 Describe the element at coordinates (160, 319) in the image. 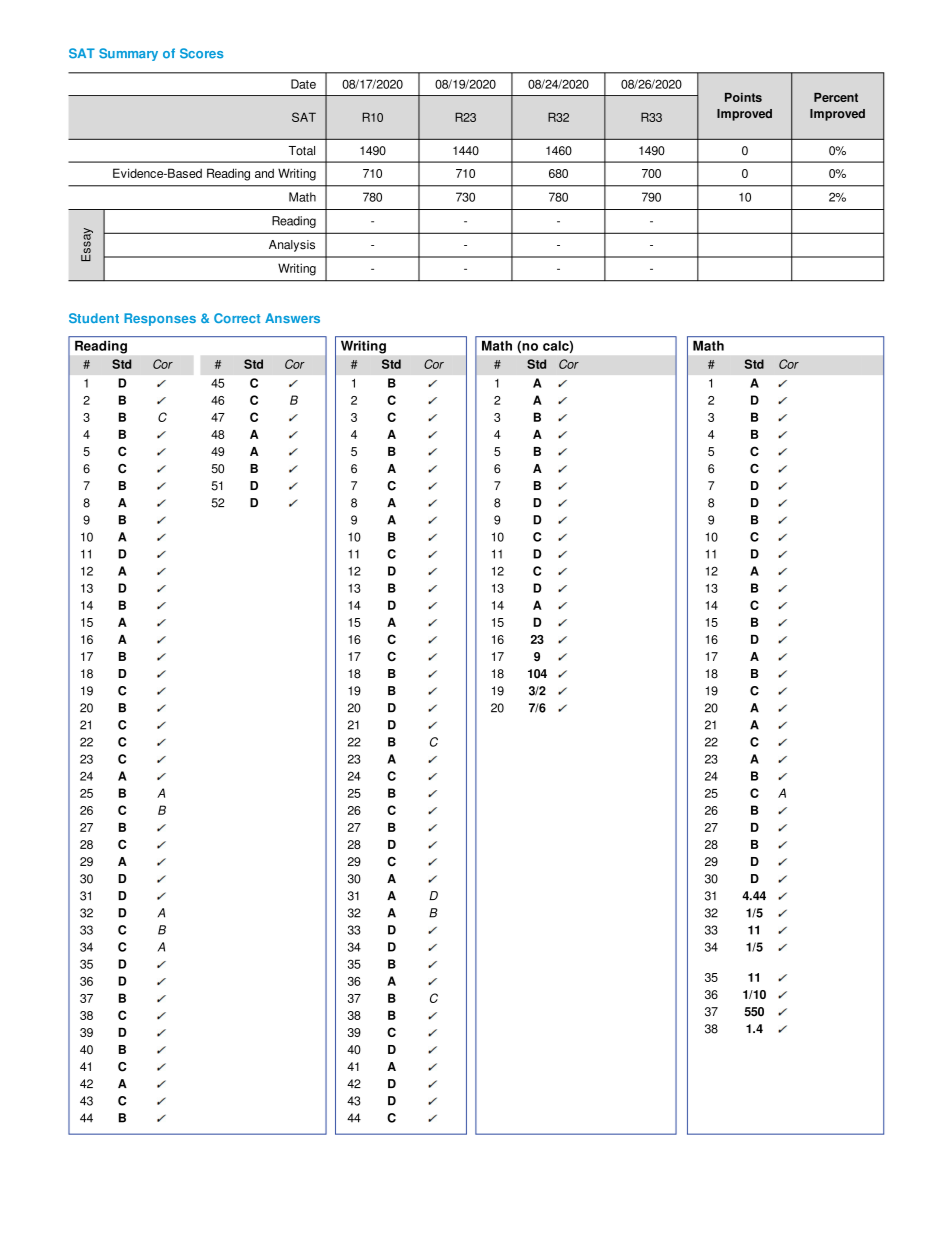

I see `Responses` at that location.
